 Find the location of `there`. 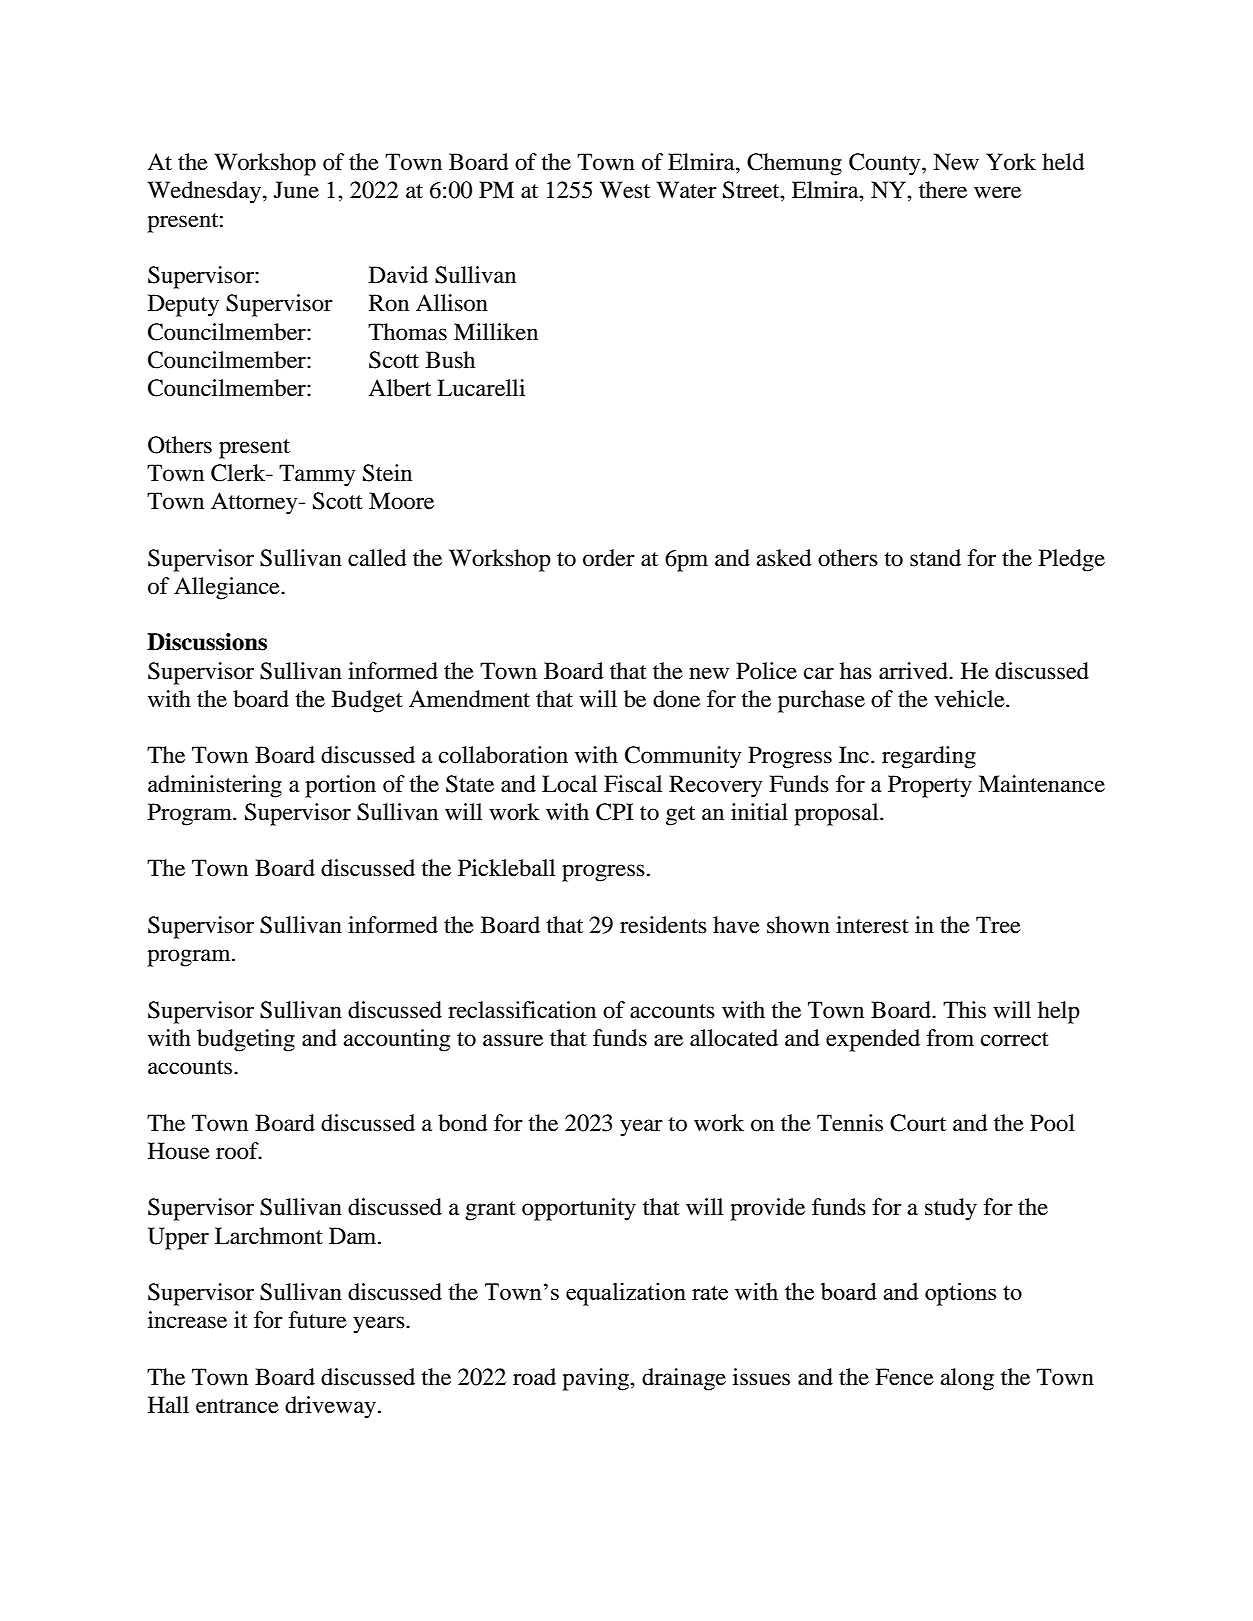

there is located at coordinates (943, 190).
